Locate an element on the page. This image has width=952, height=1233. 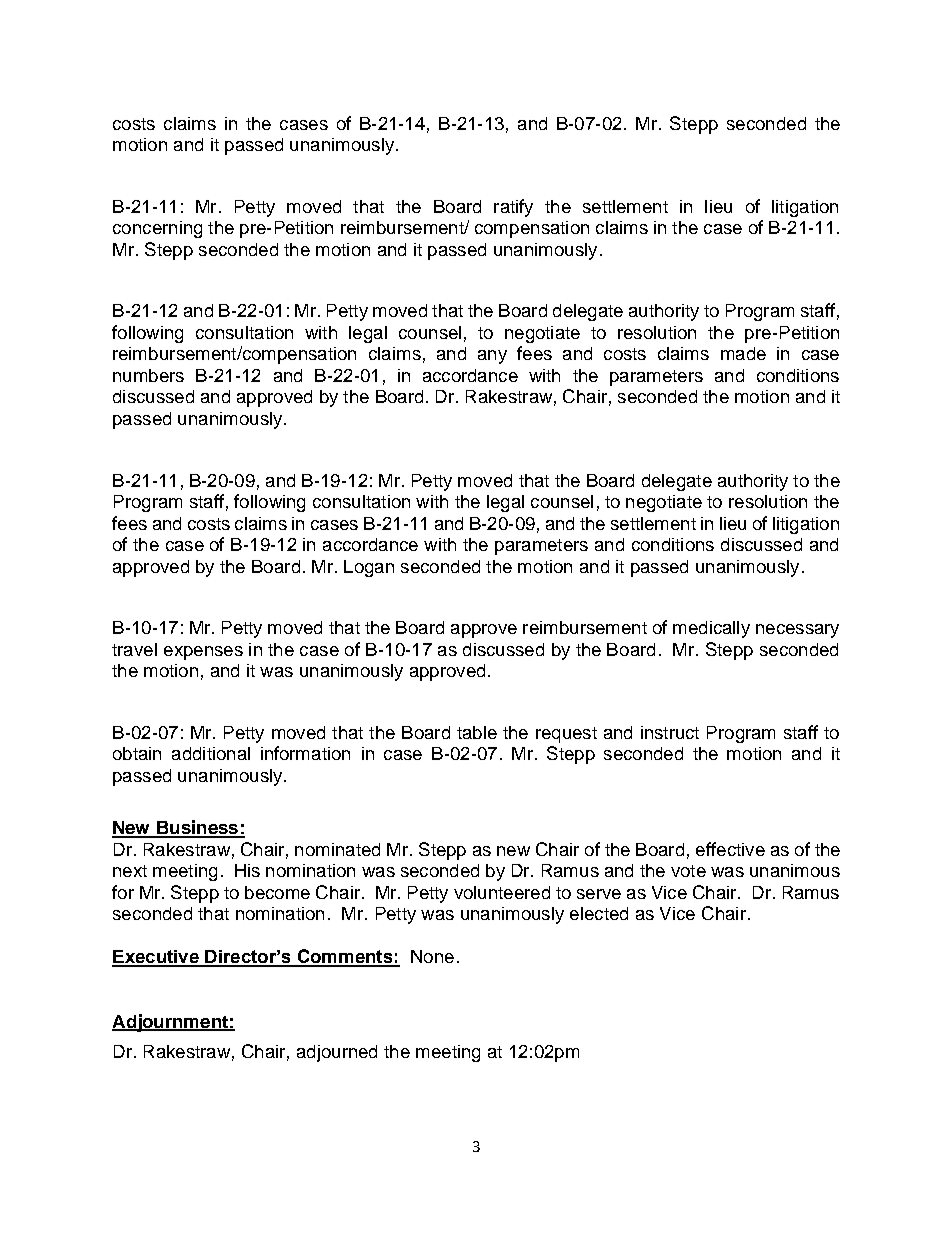
Logan is located at coordinates (369, 568).
